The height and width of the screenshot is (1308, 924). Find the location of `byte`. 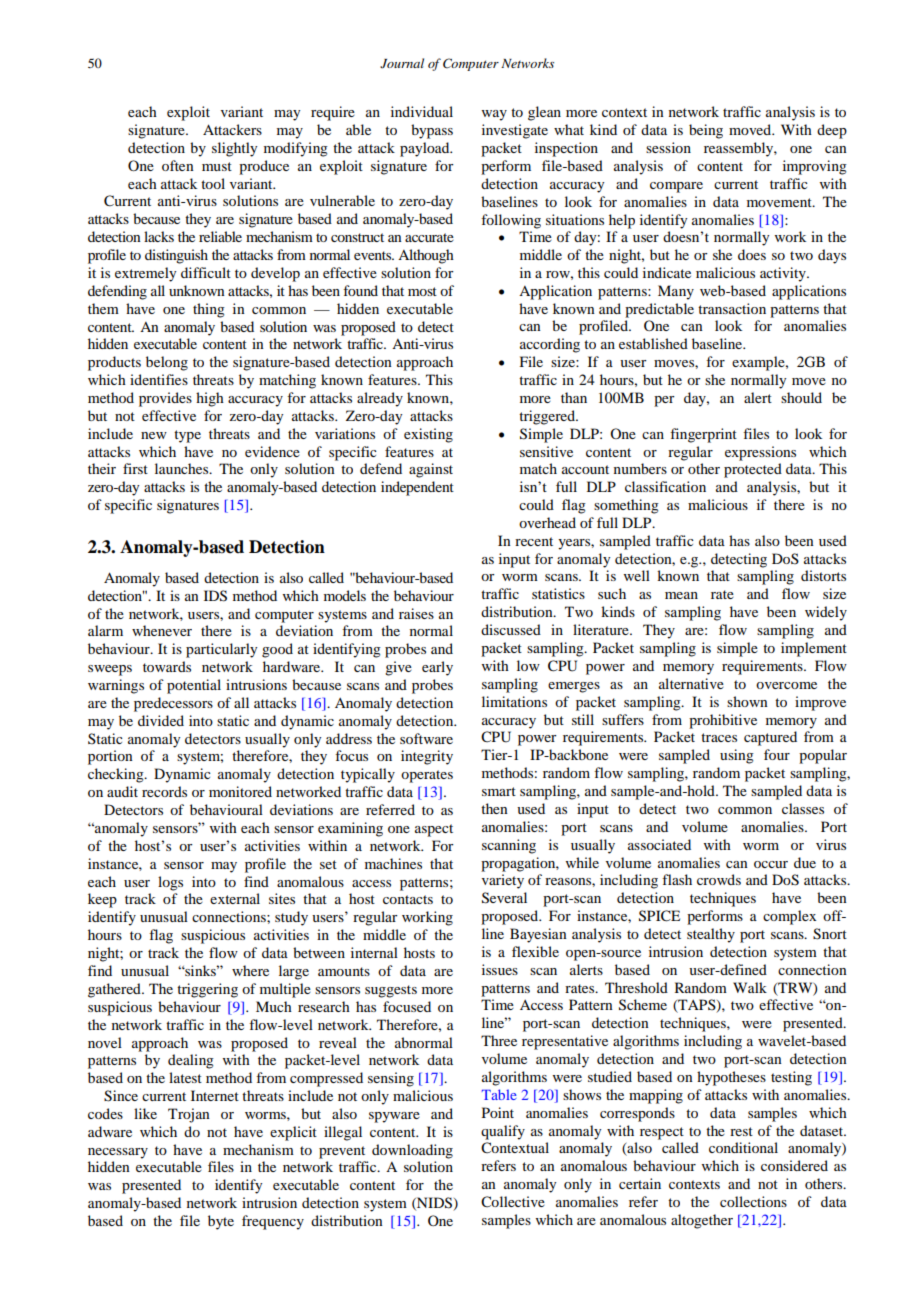

byte is located at coordinates (221, 1222).
